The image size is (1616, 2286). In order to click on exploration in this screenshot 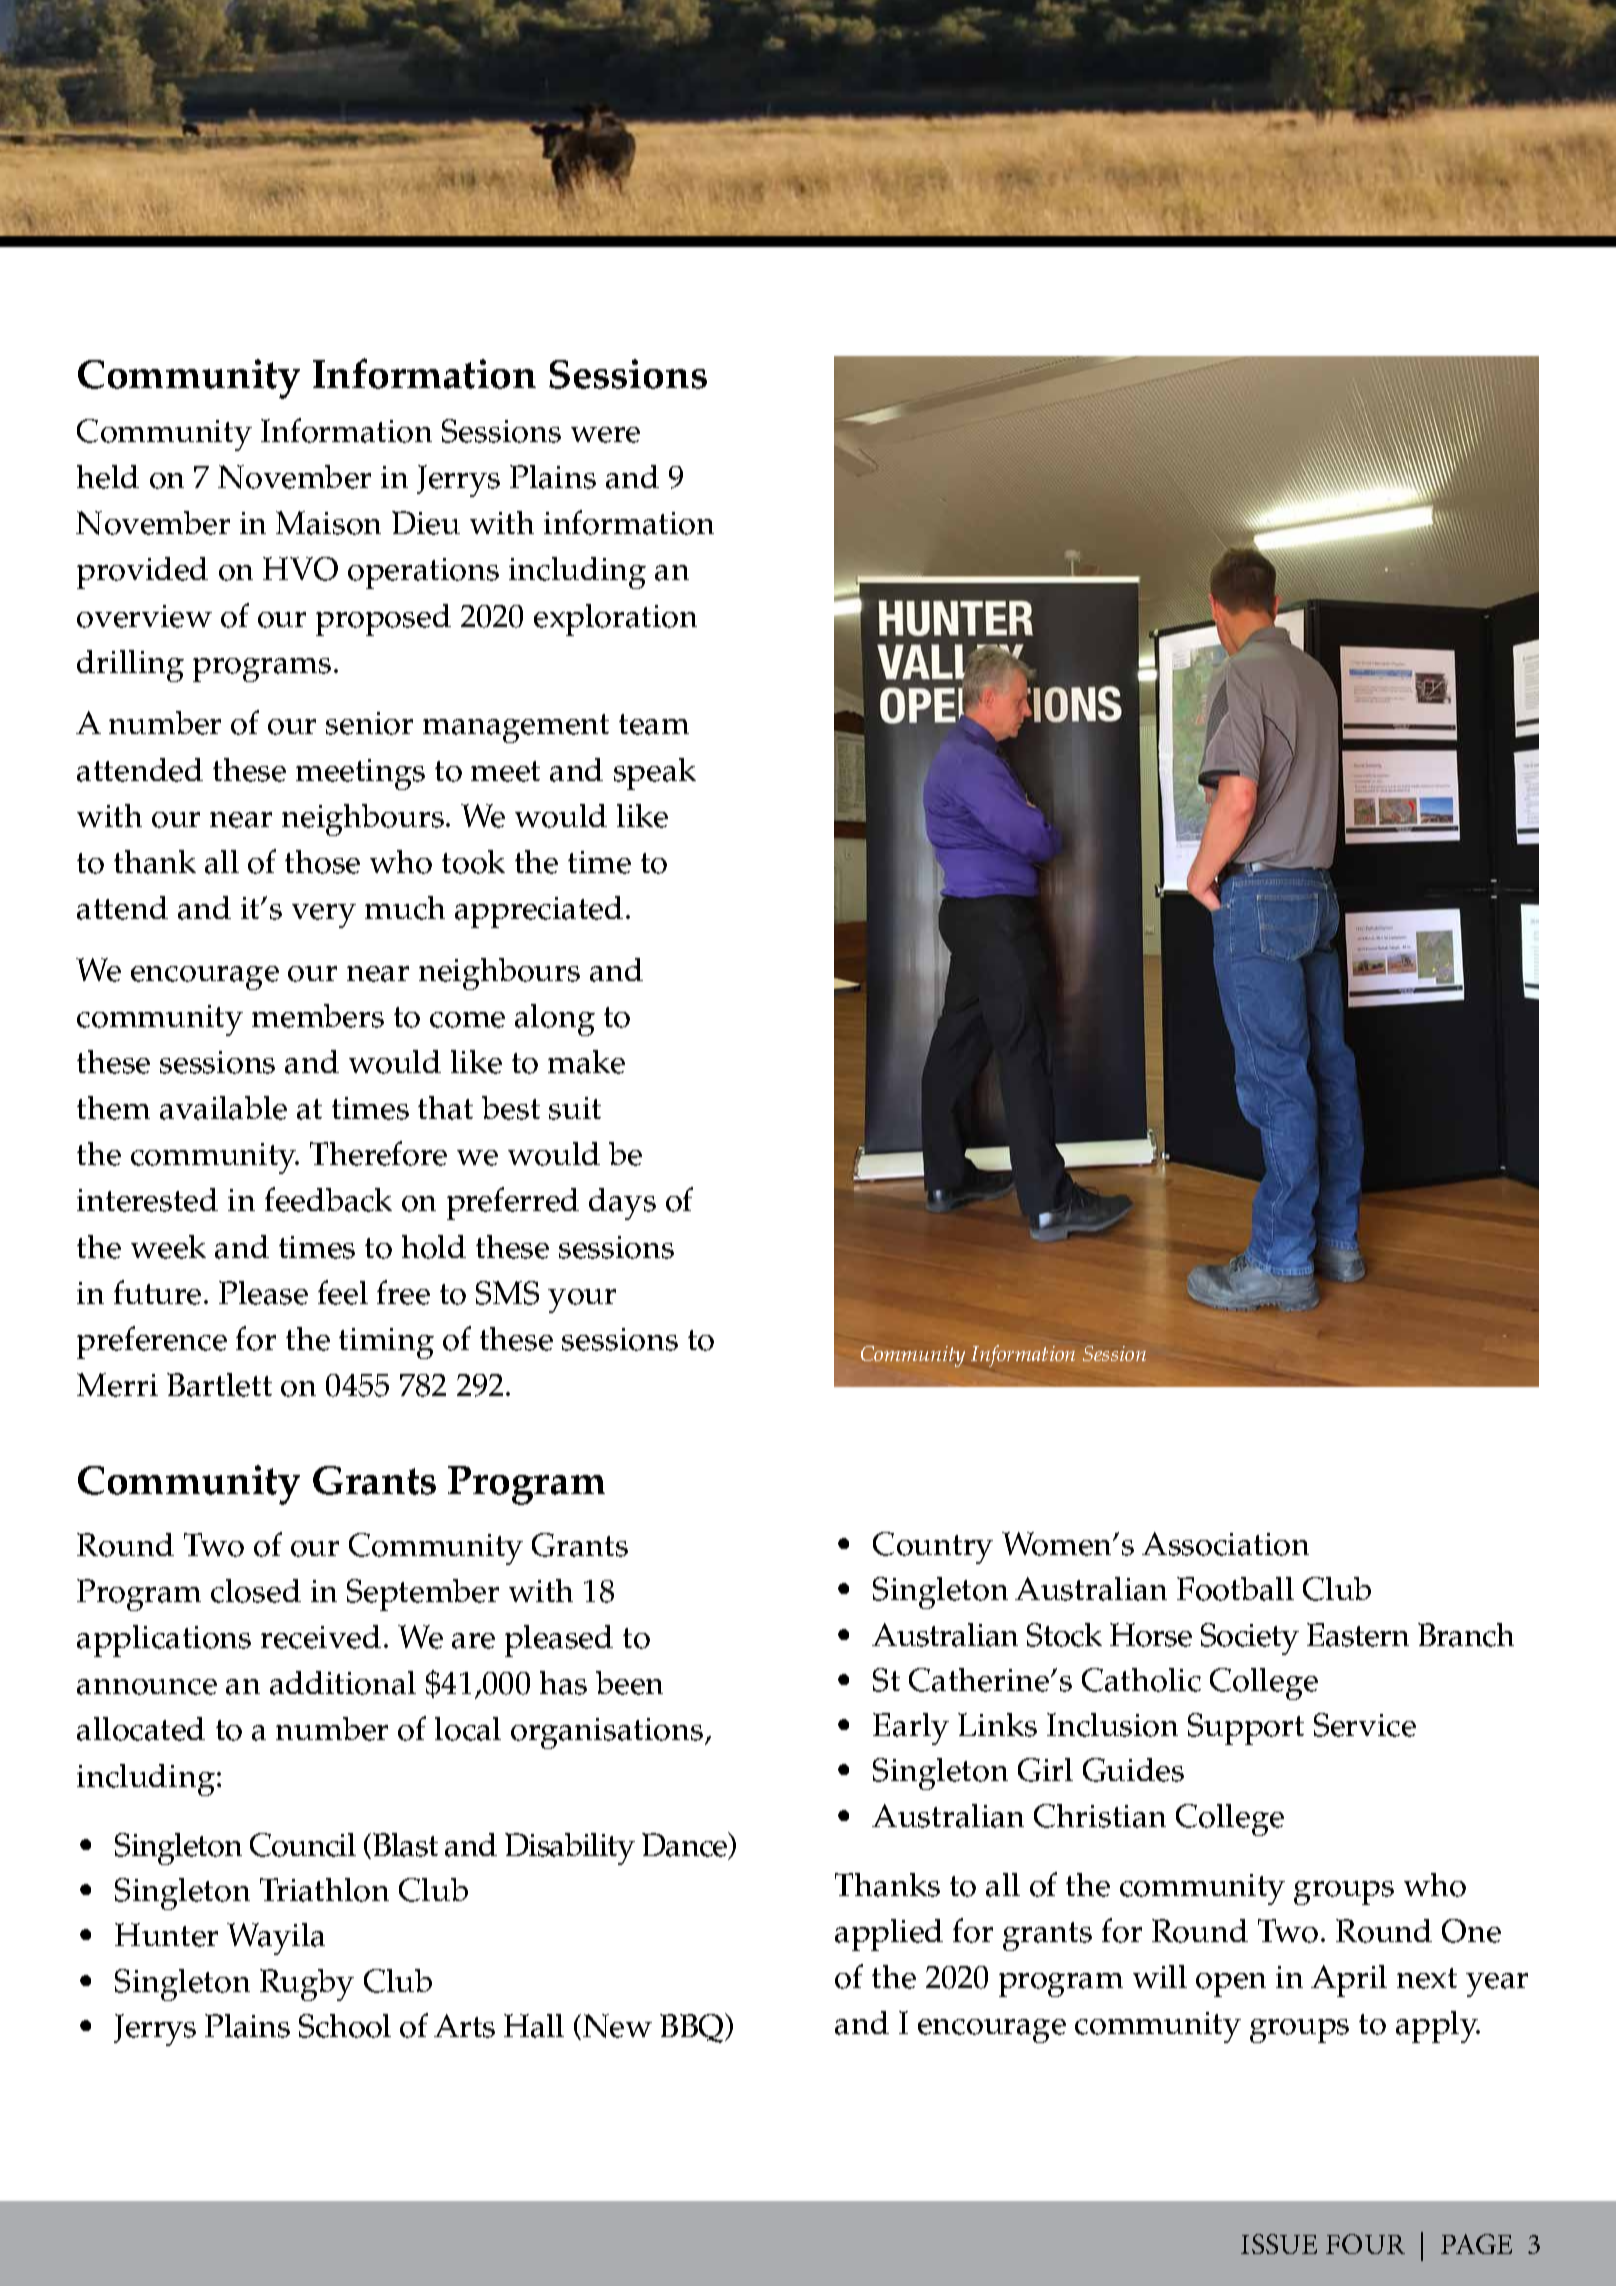, I will do `click(615, 620)`.
